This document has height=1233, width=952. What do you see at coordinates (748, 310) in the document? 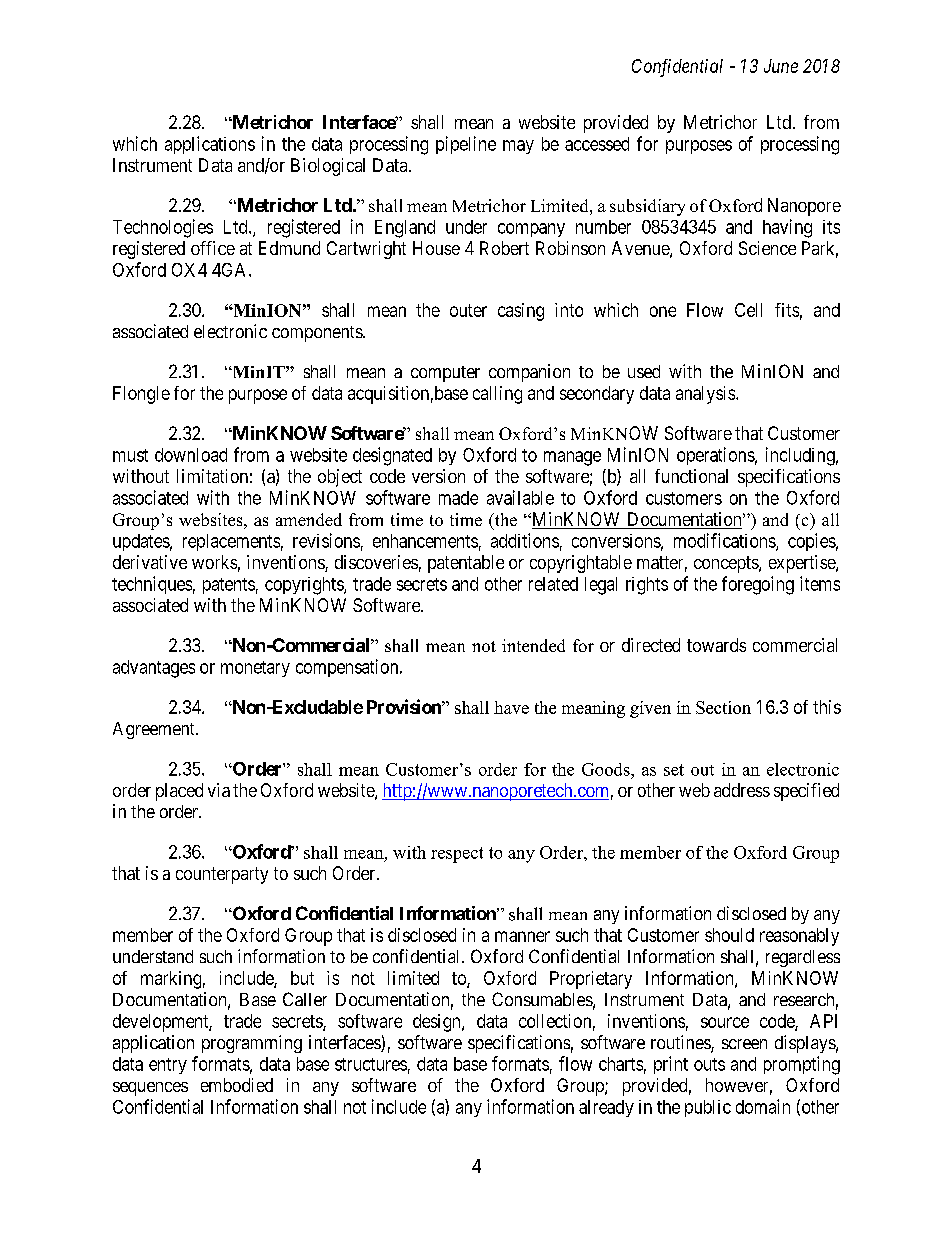
I see `Cell` at bounding box center [748, 310].
